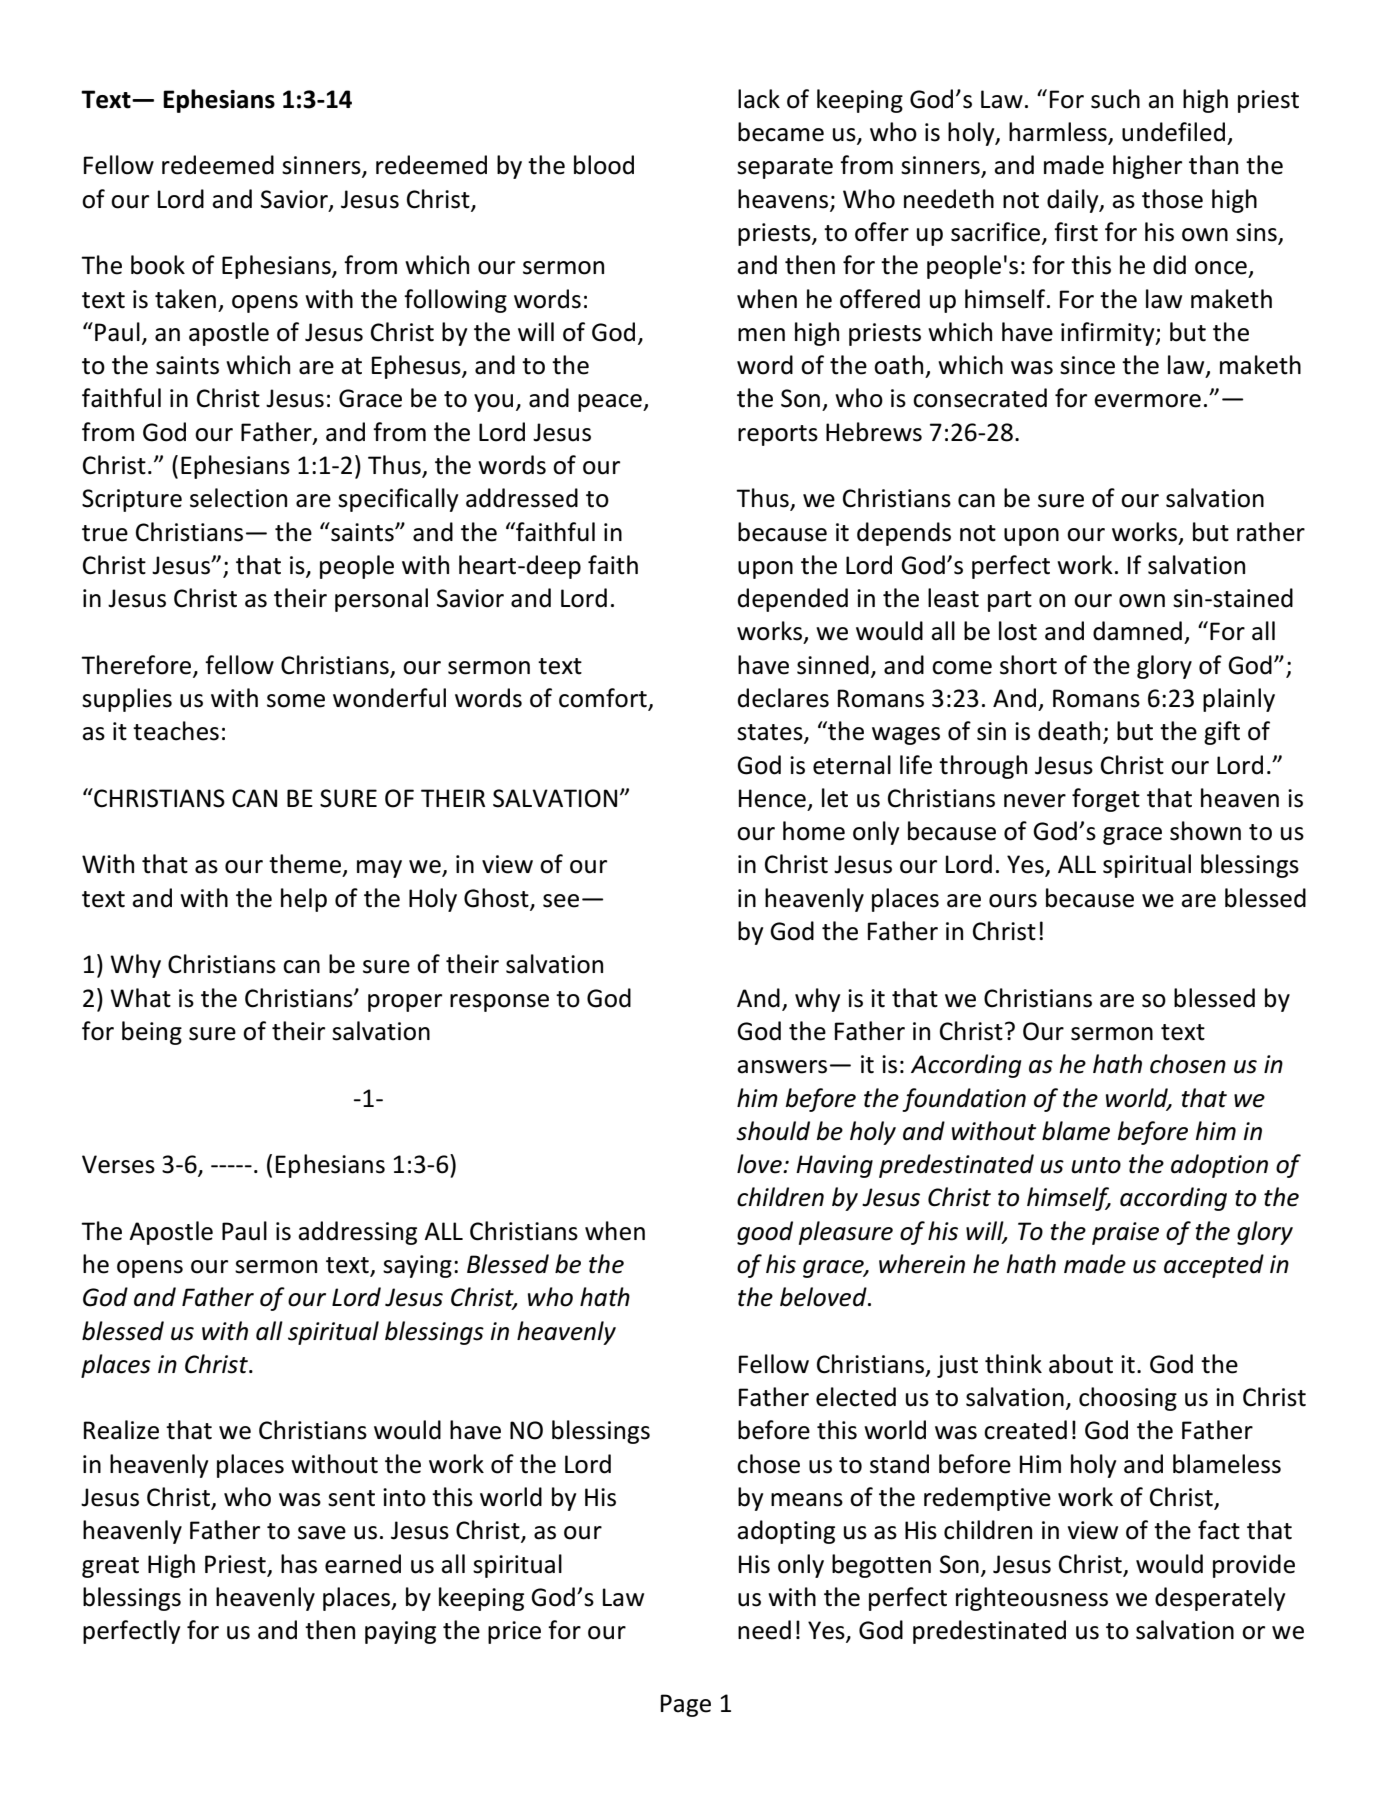 This screenshot has height=1801, width=1392. What do you see at coordinates (1069, 731) in the screenshot?
I see `death` at bounding box center [1069, 731].
